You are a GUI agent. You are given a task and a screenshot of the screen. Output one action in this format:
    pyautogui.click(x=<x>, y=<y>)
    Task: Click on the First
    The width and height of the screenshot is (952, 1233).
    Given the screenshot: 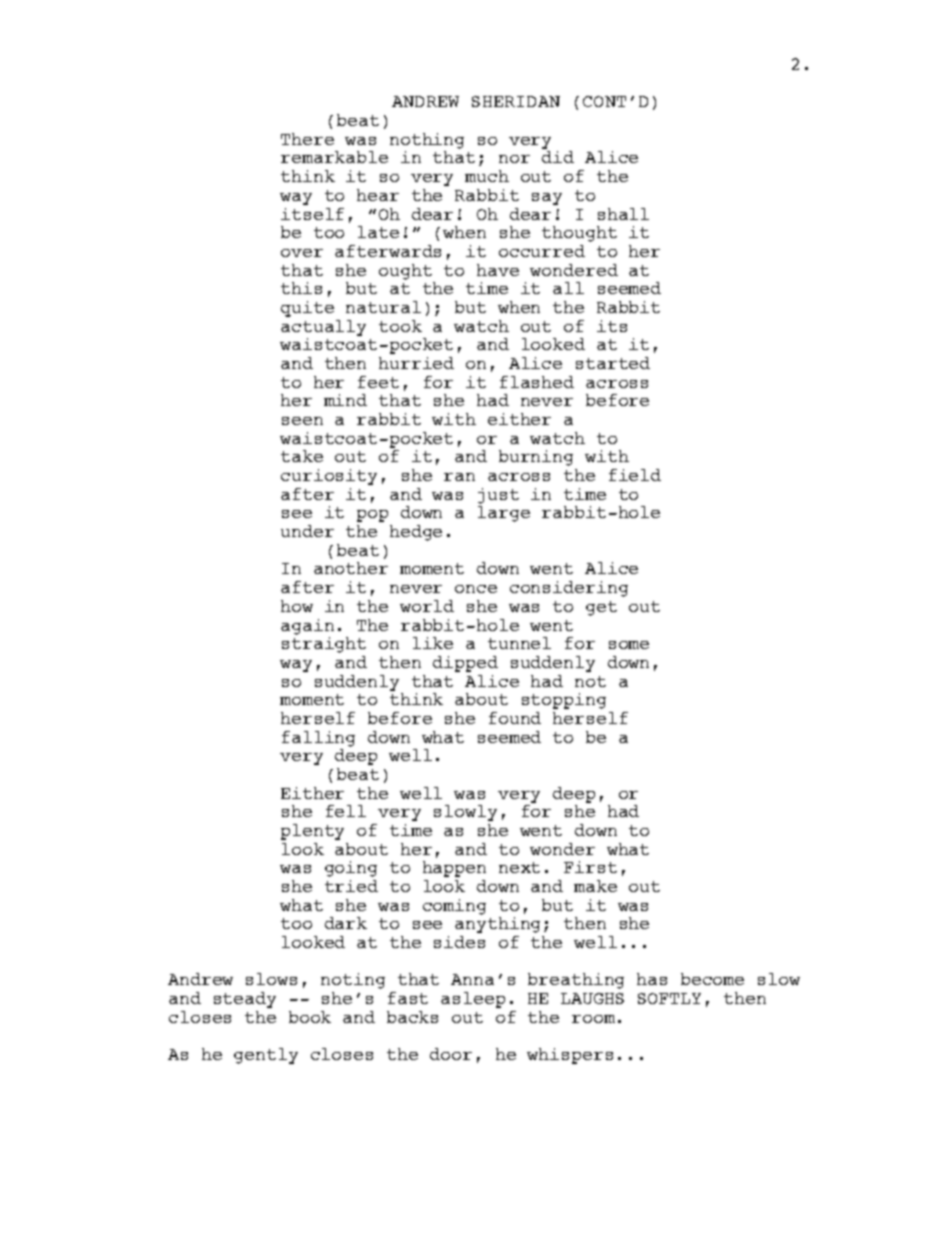 What is the action you would take?
    pyautogui.click(x=590, y=867)
